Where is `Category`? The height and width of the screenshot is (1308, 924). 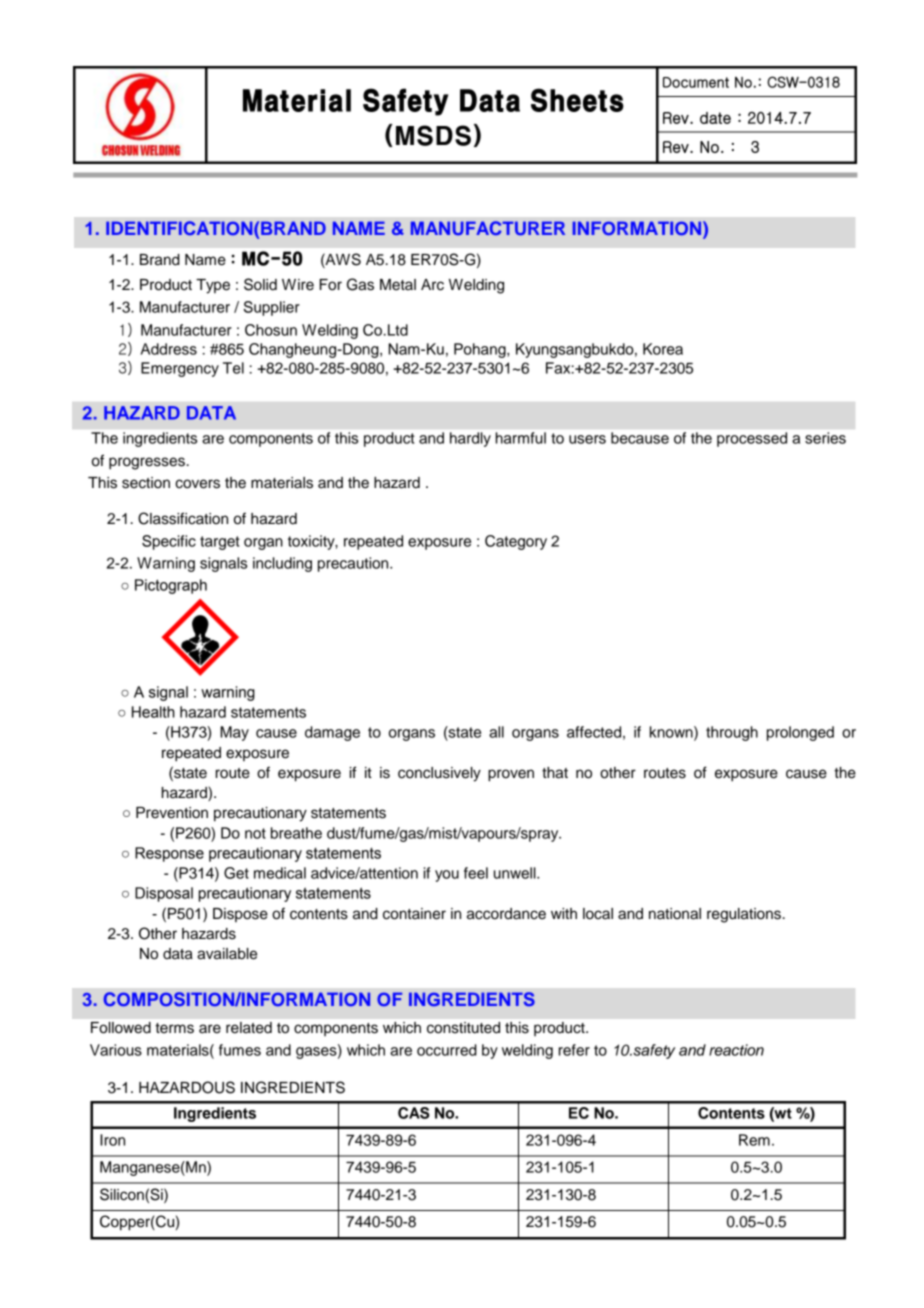
Category is located at coordinates (516, 542).
